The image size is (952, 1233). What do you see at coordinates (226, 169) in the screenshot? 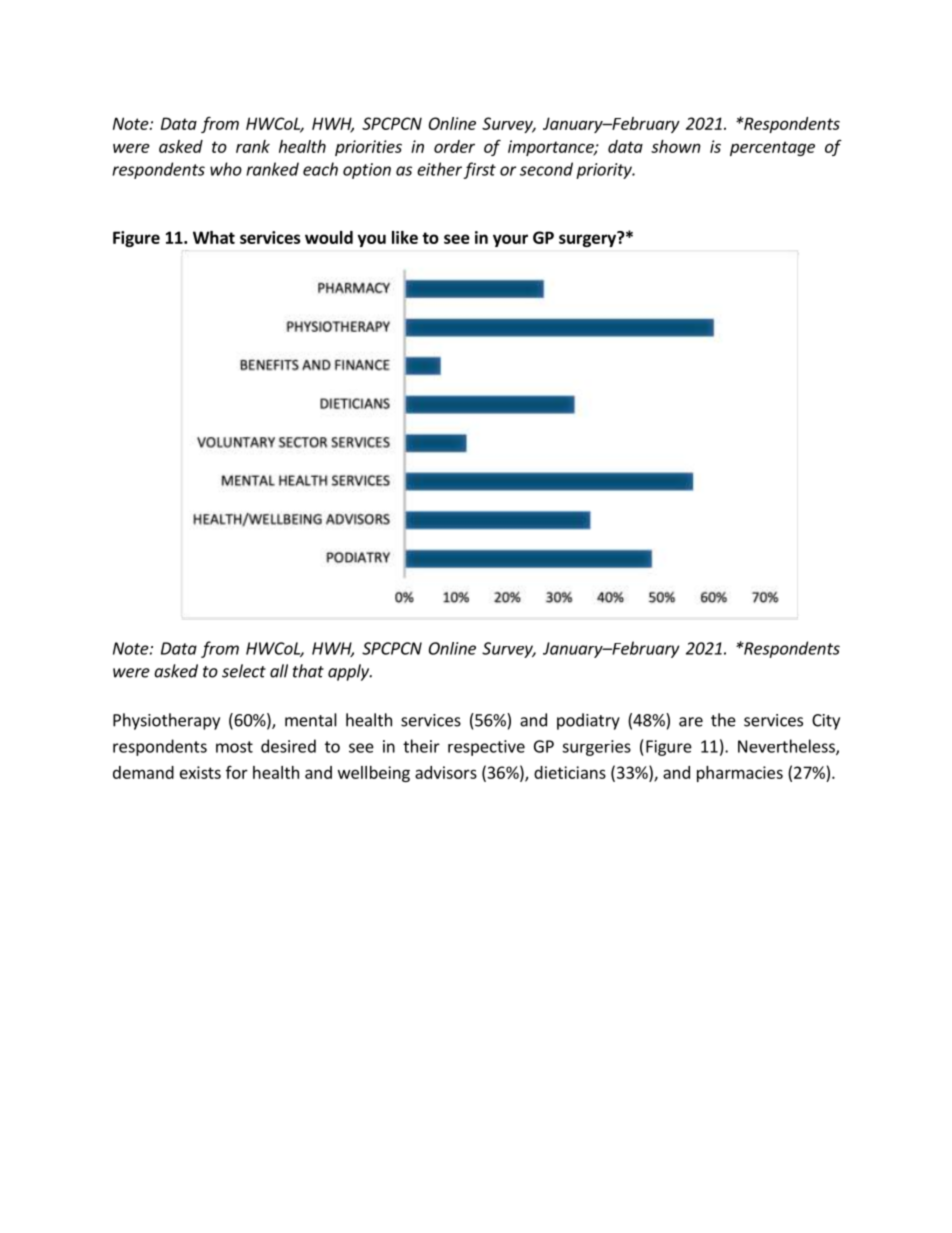
I see `who` at bounding box center [226, 169].
